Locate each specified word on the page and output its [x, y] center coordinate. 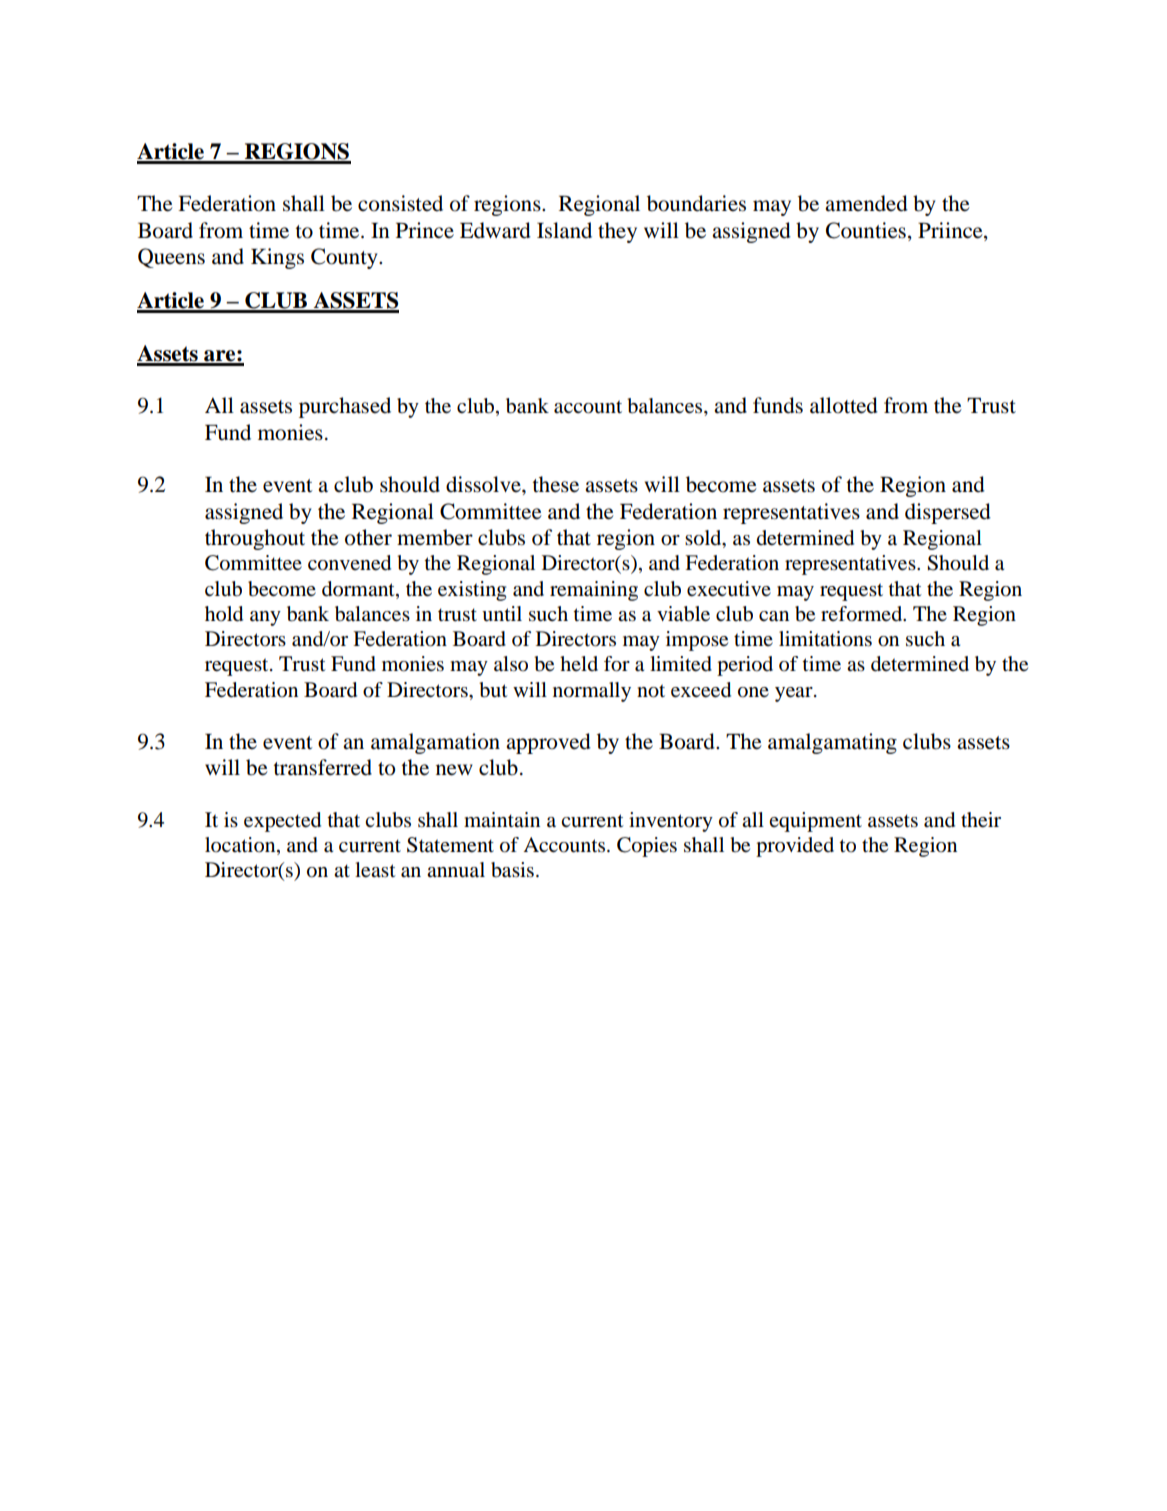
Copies [647, 847]
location [241, 846]
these [555, 484]
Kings [277, 258]
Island [564, 230]
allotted [844, 405]
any [265, 618]
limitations [825, 639]
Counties [866, 230]
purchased [345, 407]
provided [795, 847]
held [579, 663]
